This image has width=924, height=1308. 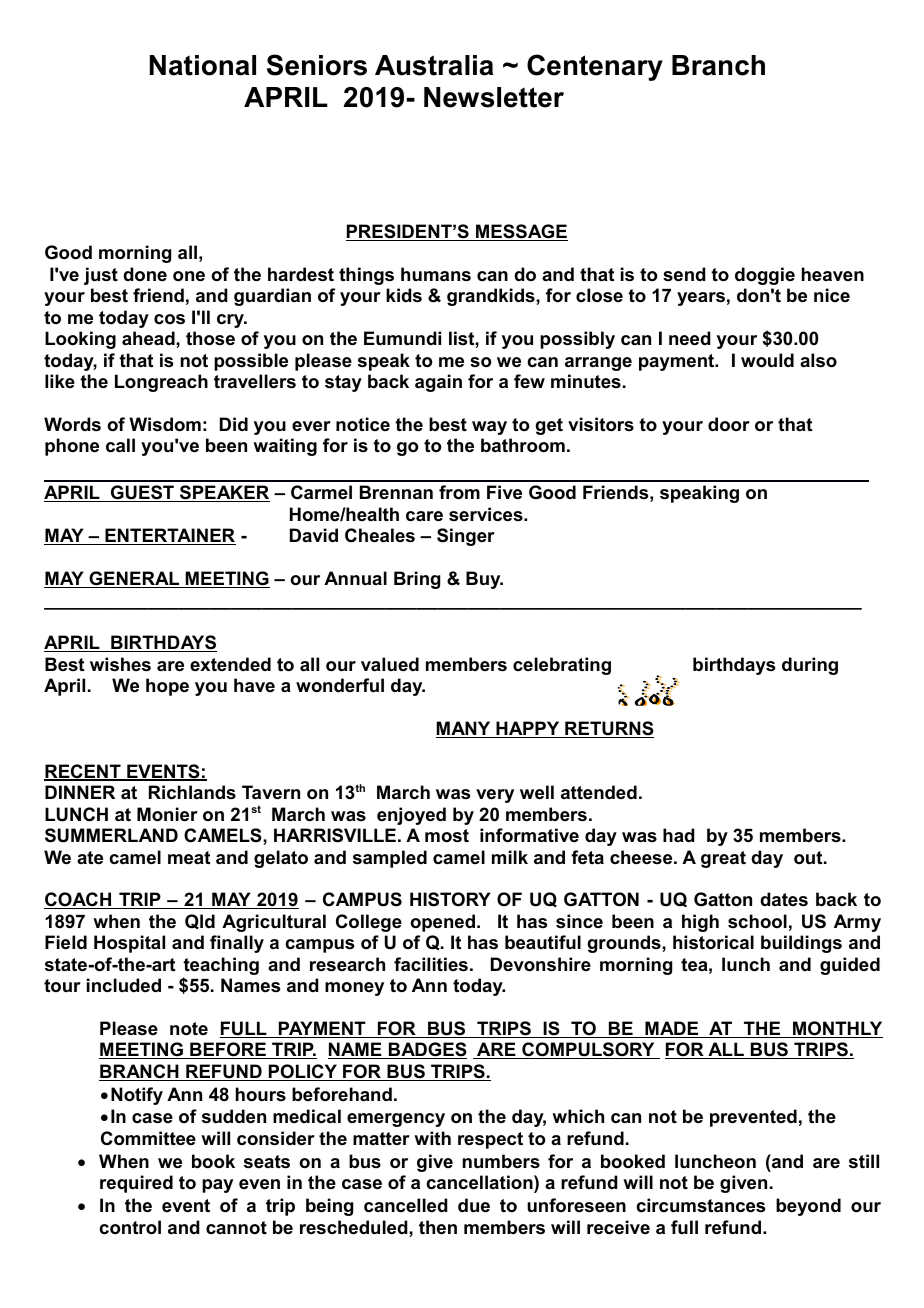 I want to click on Monier, so click(x=167, y=814).
